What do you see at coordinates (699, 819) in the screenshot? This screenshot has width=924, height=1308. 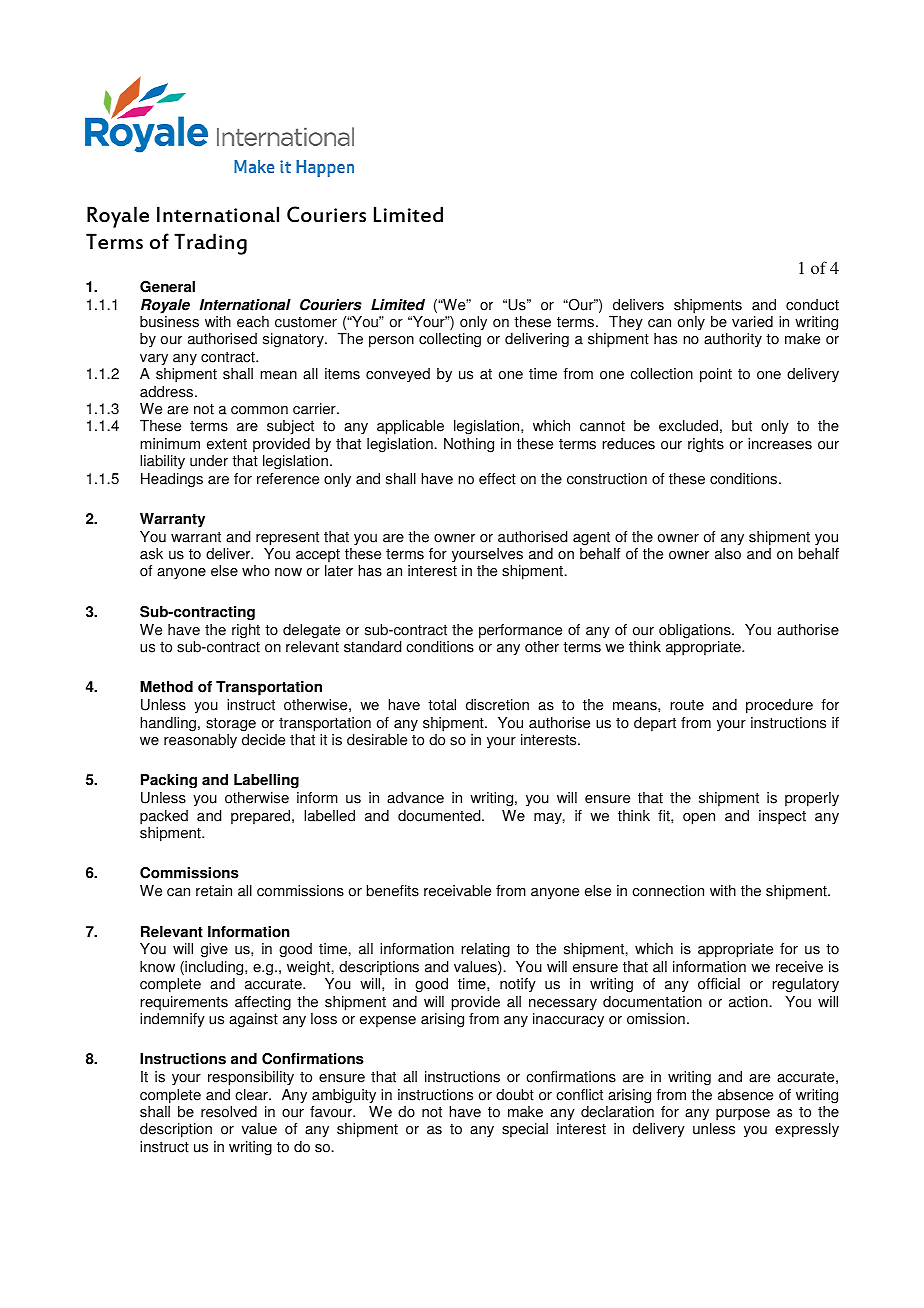 I see `open` at bounding box center [699, 819].
